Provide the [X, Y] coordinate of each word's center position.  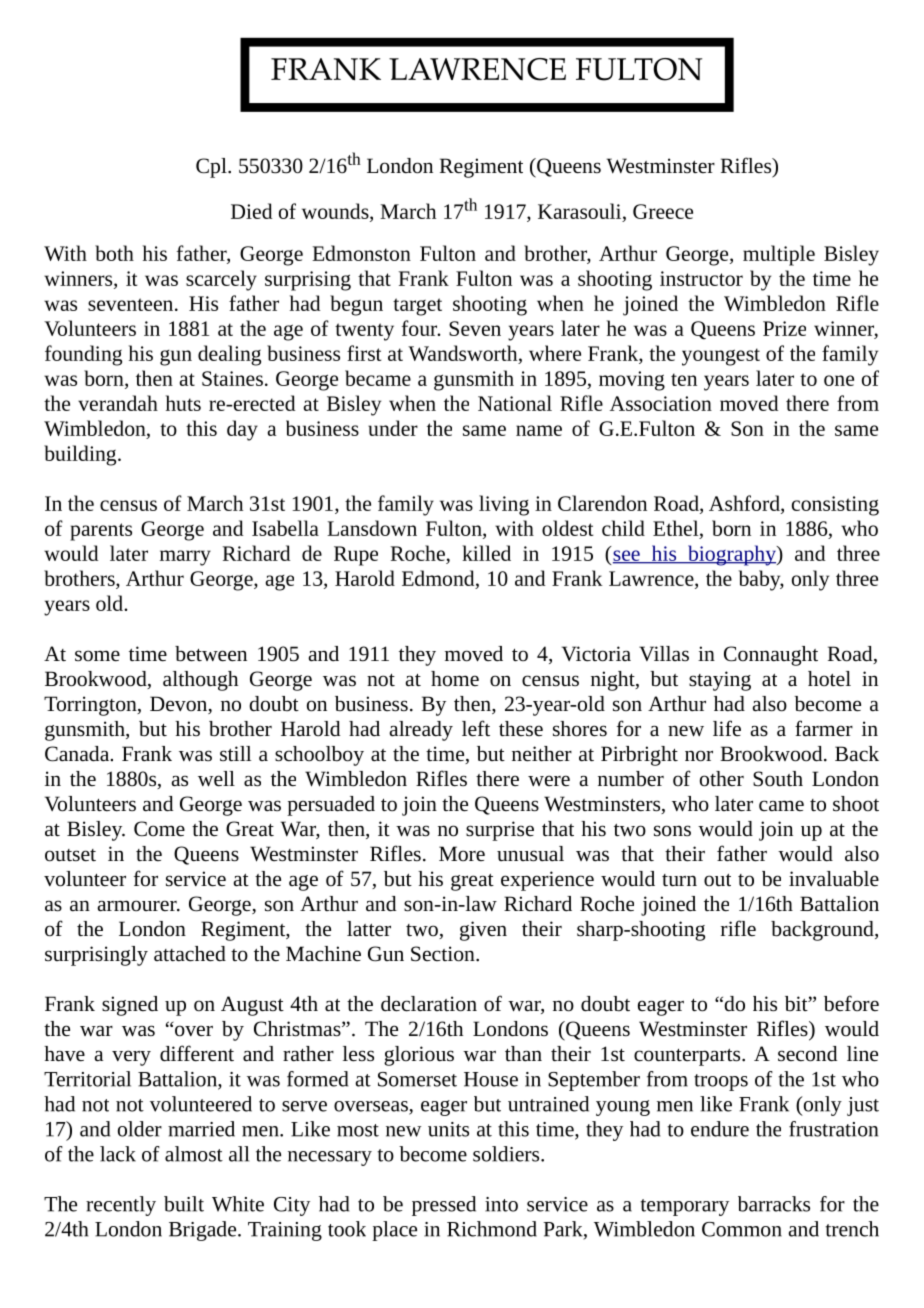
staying [720, 681]
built [184, 1204]
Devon [180, 705]
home [455, 679]
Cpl [212, 168]
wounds [336, 212]
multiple [779, 255]
